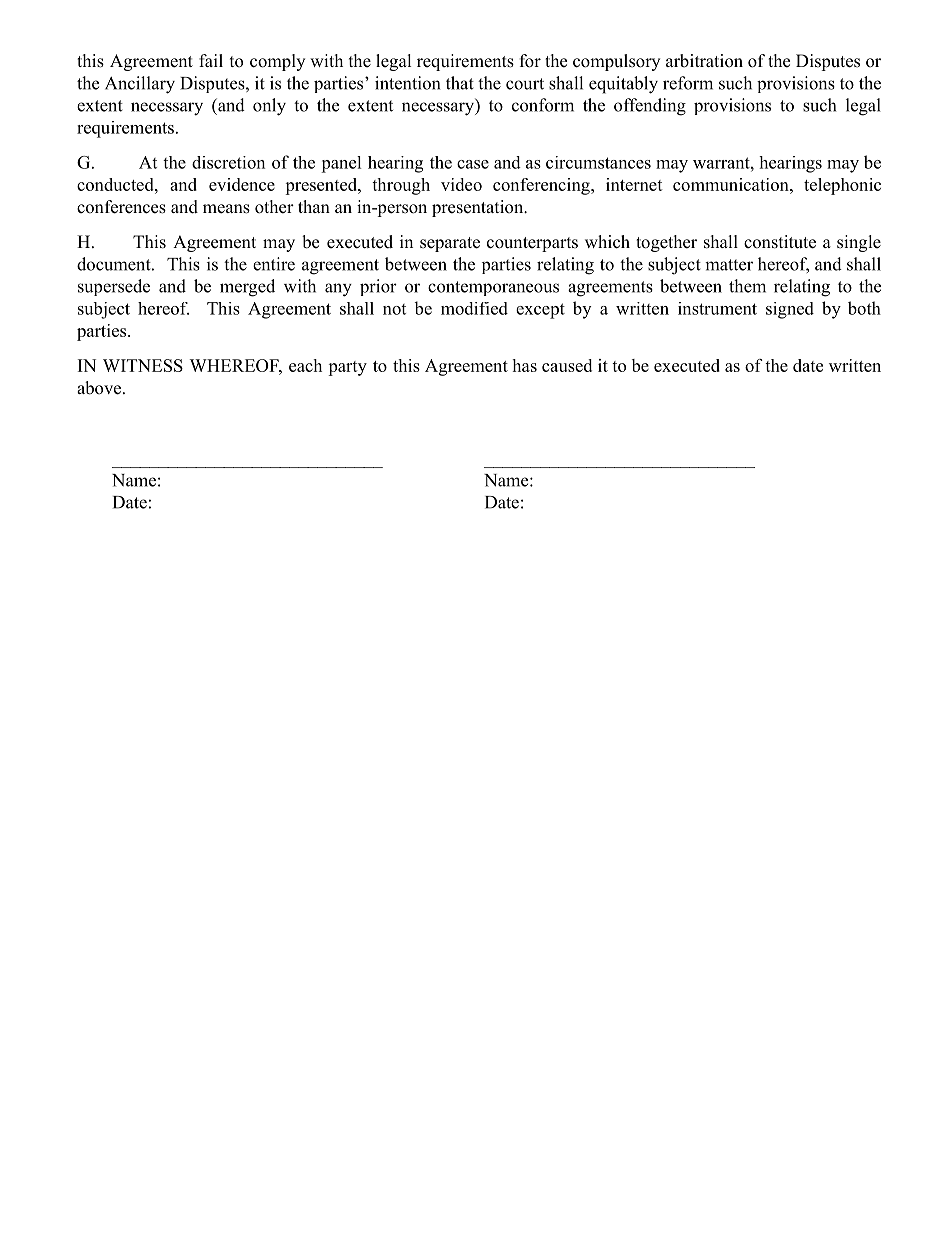 The image size is (952, 1233). What do you see at coordinates (274, 264) in the screenshot?
I see `entire` at bounding box center [274, 264].
